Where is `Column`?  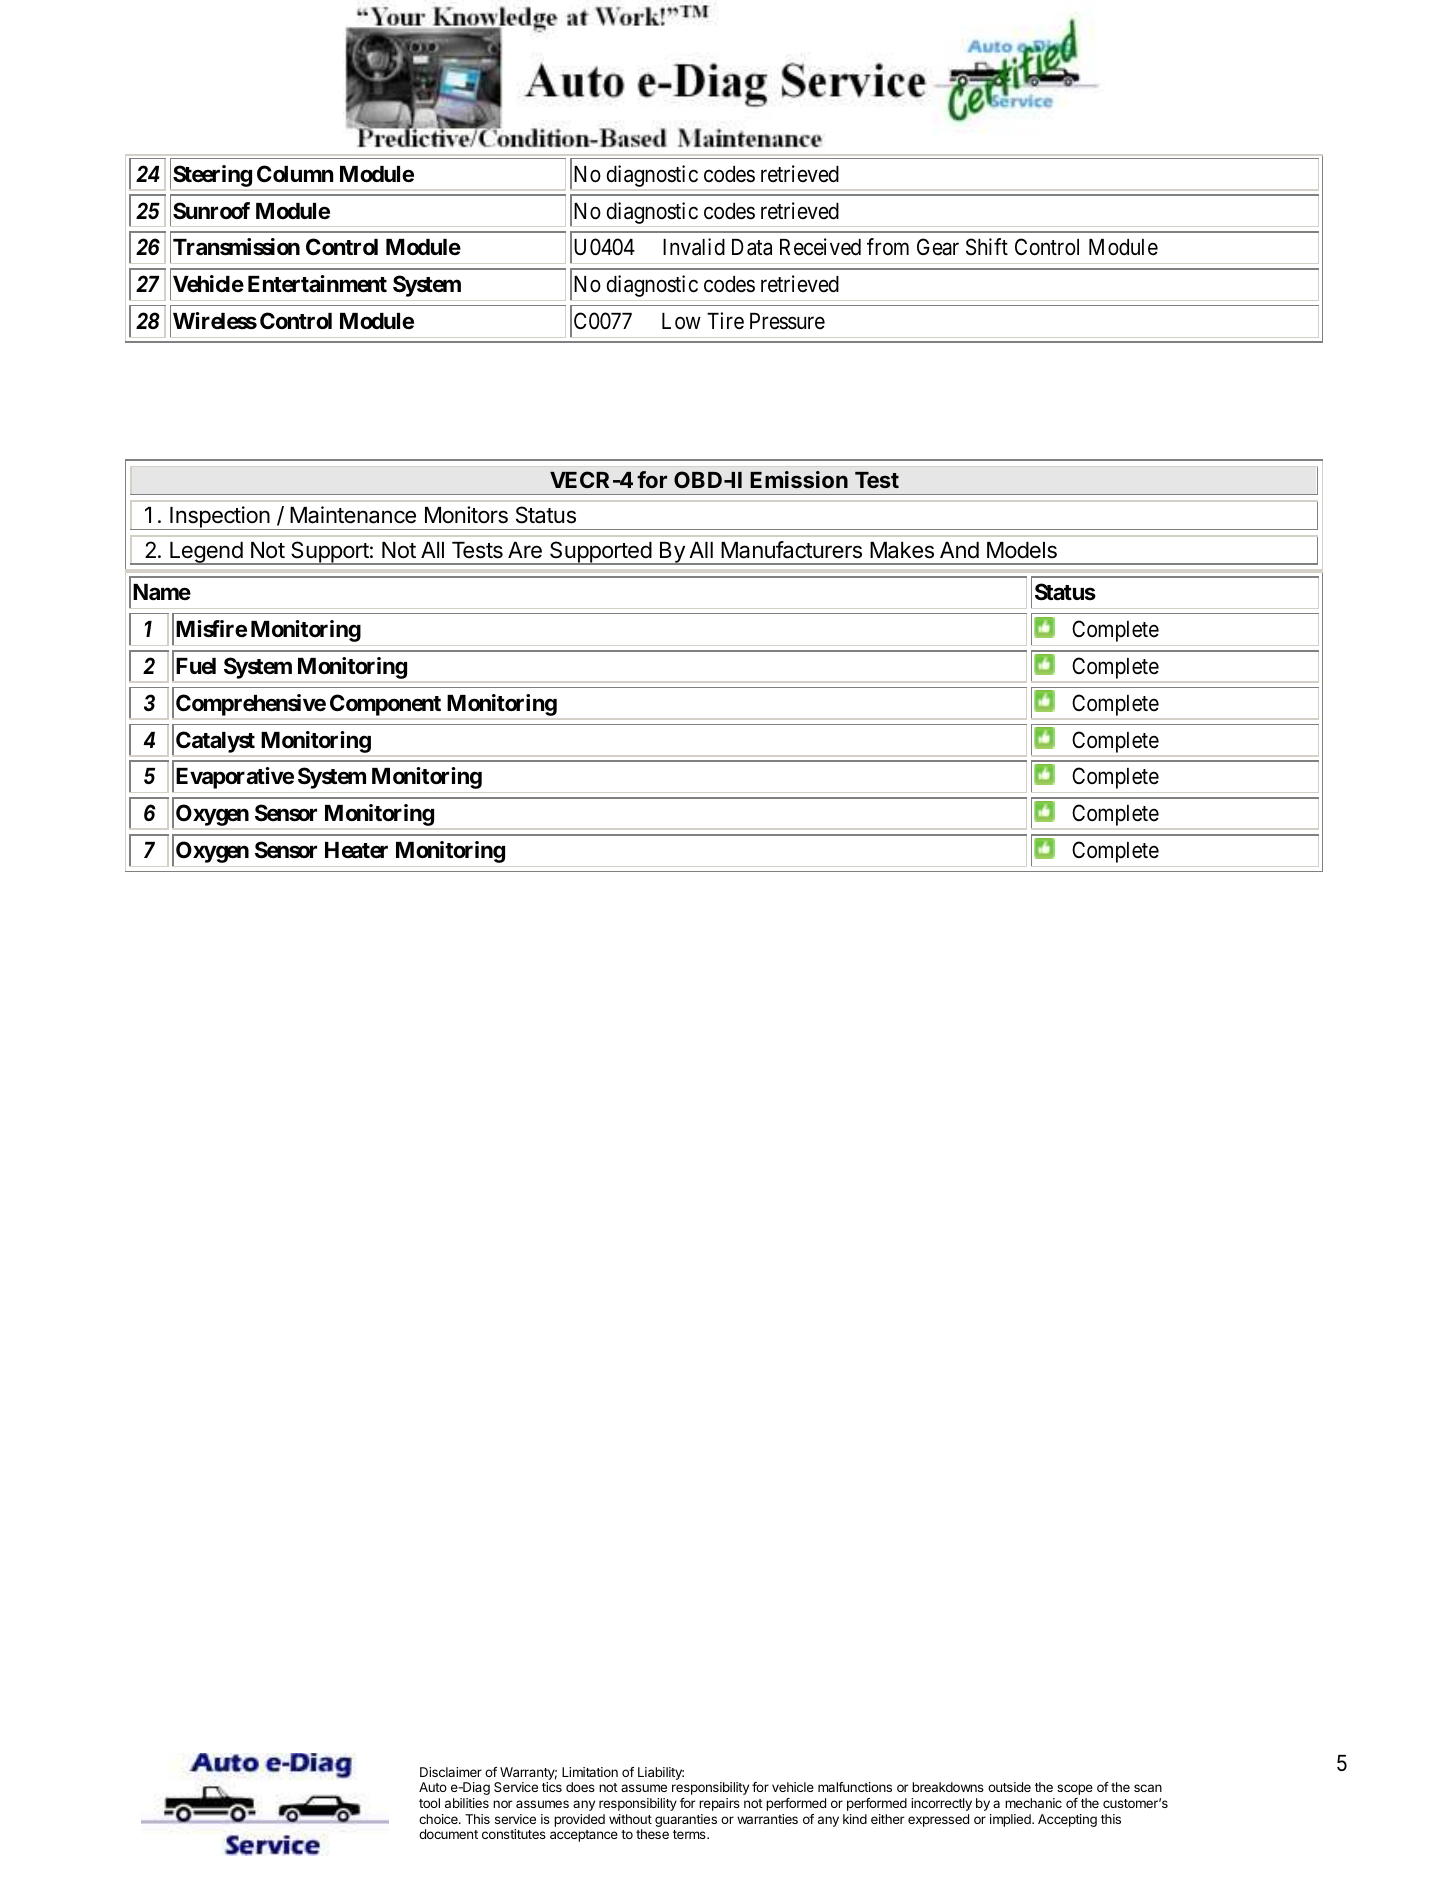 Column is located at coordinates (295, 173).
